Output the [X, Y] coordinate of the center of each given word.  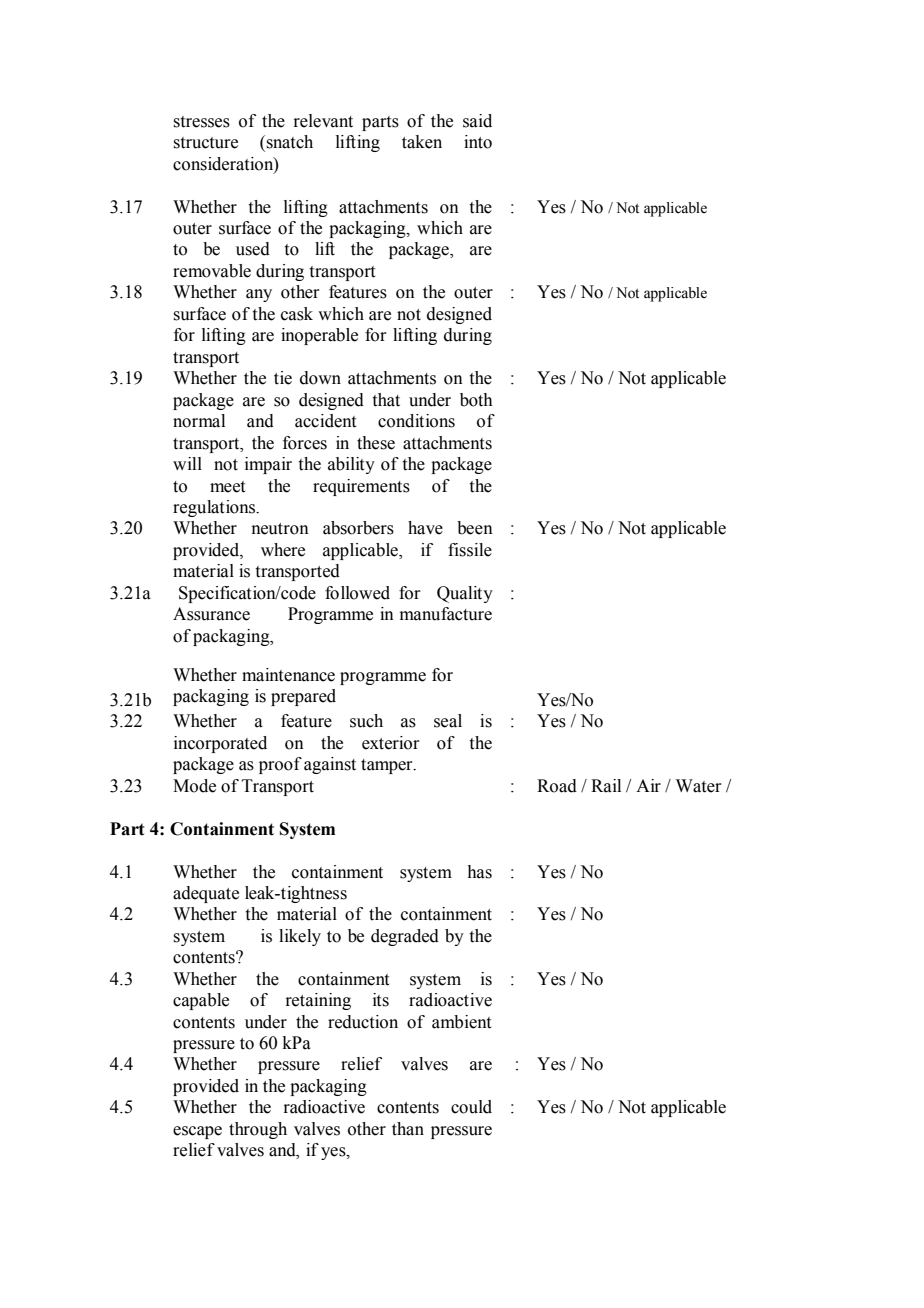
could [471, 1107]
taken [422, 142]
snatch [289, 142]
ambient [461, 1022]
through [258, 1130]
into [478, 142]
